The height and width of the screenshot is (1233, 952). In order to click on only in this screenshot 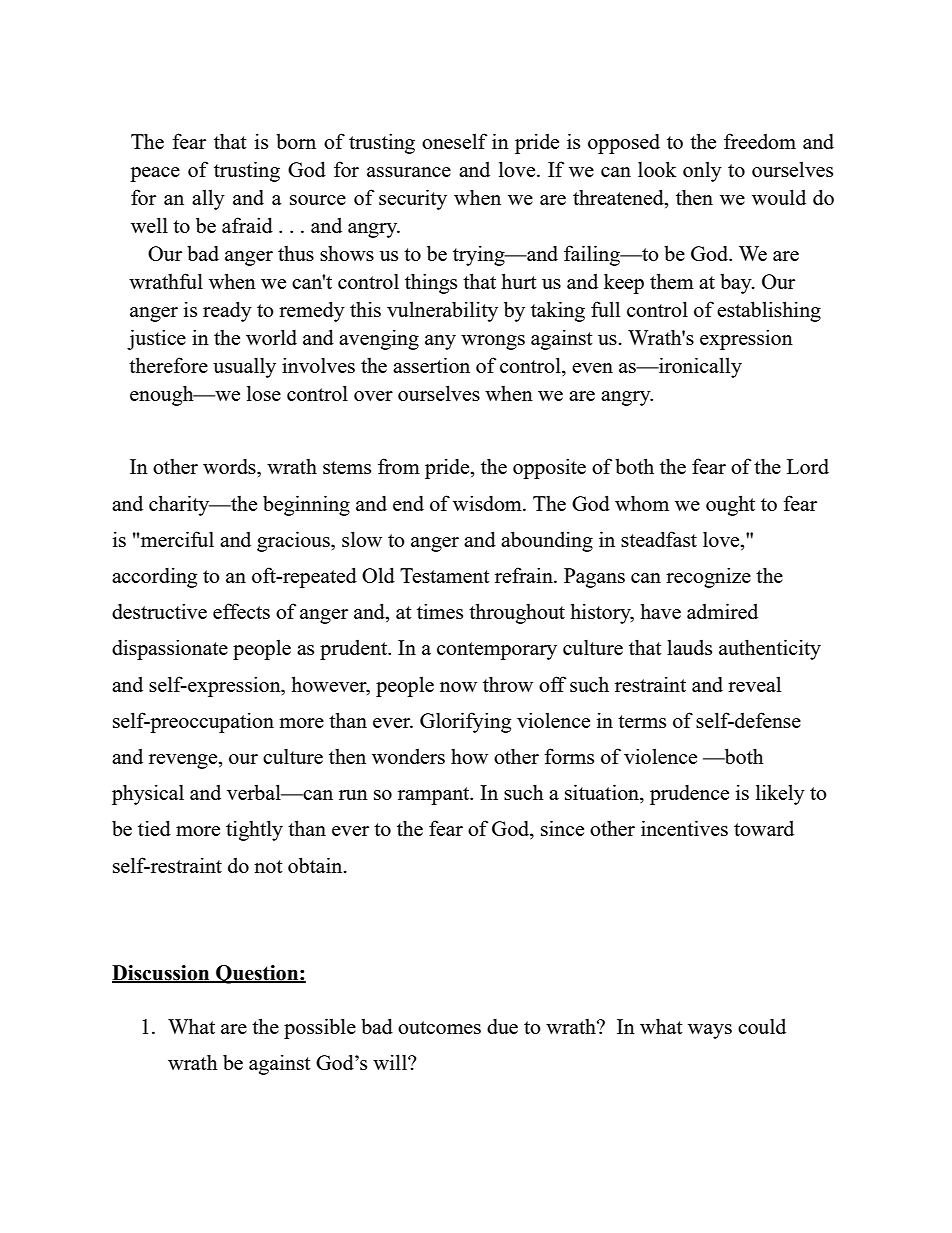, I will do `click(702, 171)`.
